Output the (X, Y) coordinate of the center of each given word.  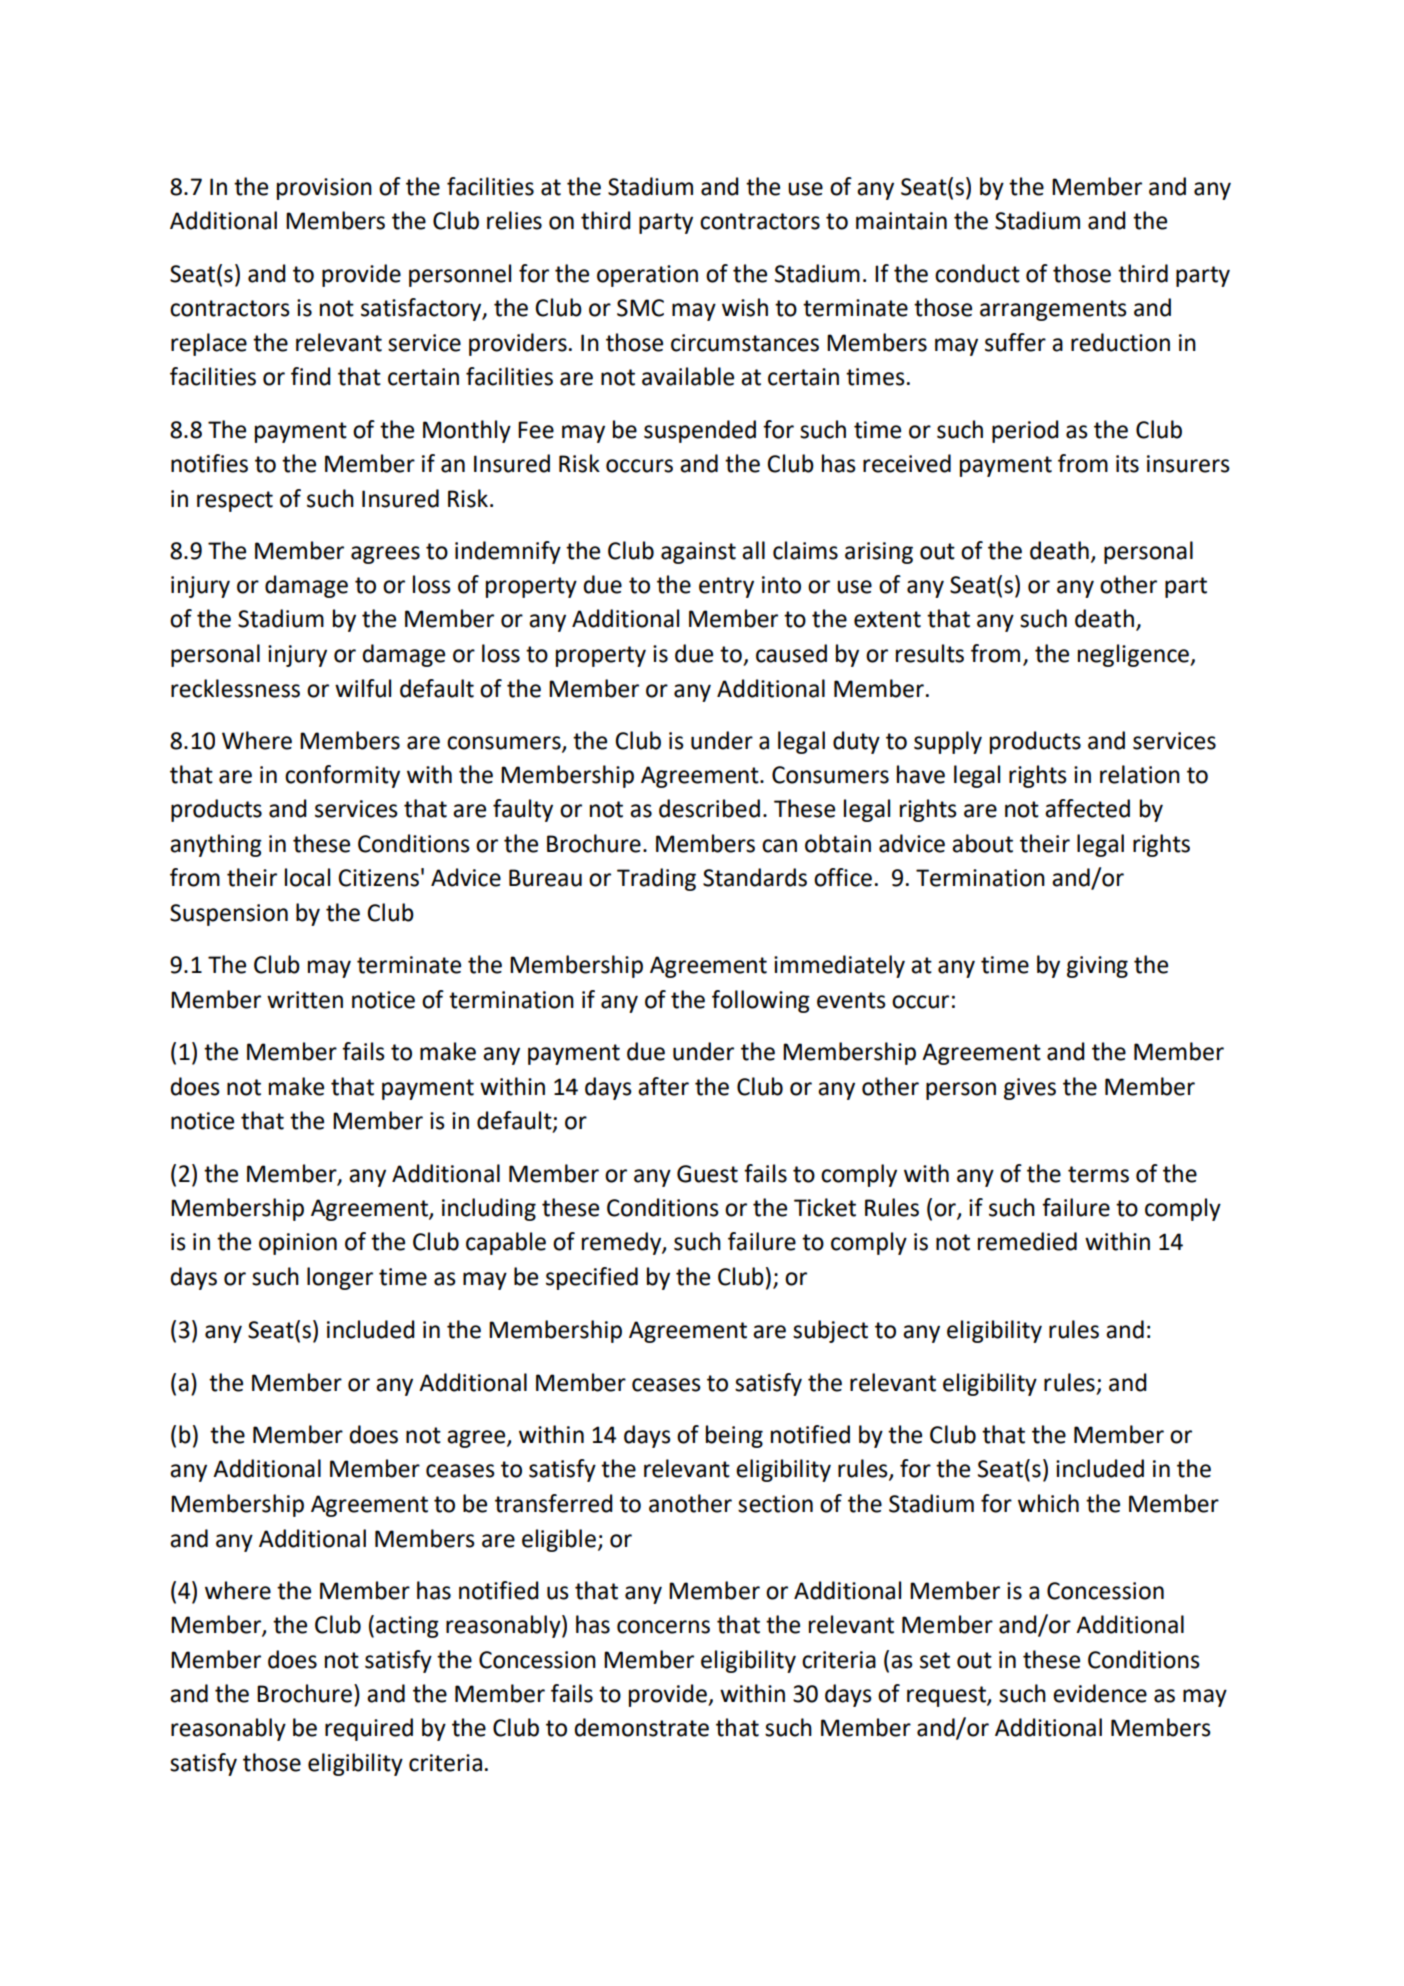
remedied (1027, 1241)
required (369, 1729)
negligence (1134, 655)
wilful (363, 688)
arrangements (1053, 310)
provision (324, 189)
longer (340, 1278)
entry (726, 587)
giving (1097, 967)
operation (647, 276)
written (305, 1000)
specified (592, 1278)
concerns (663, 1627)
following (761, 1001)
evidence (1100, 1693)
